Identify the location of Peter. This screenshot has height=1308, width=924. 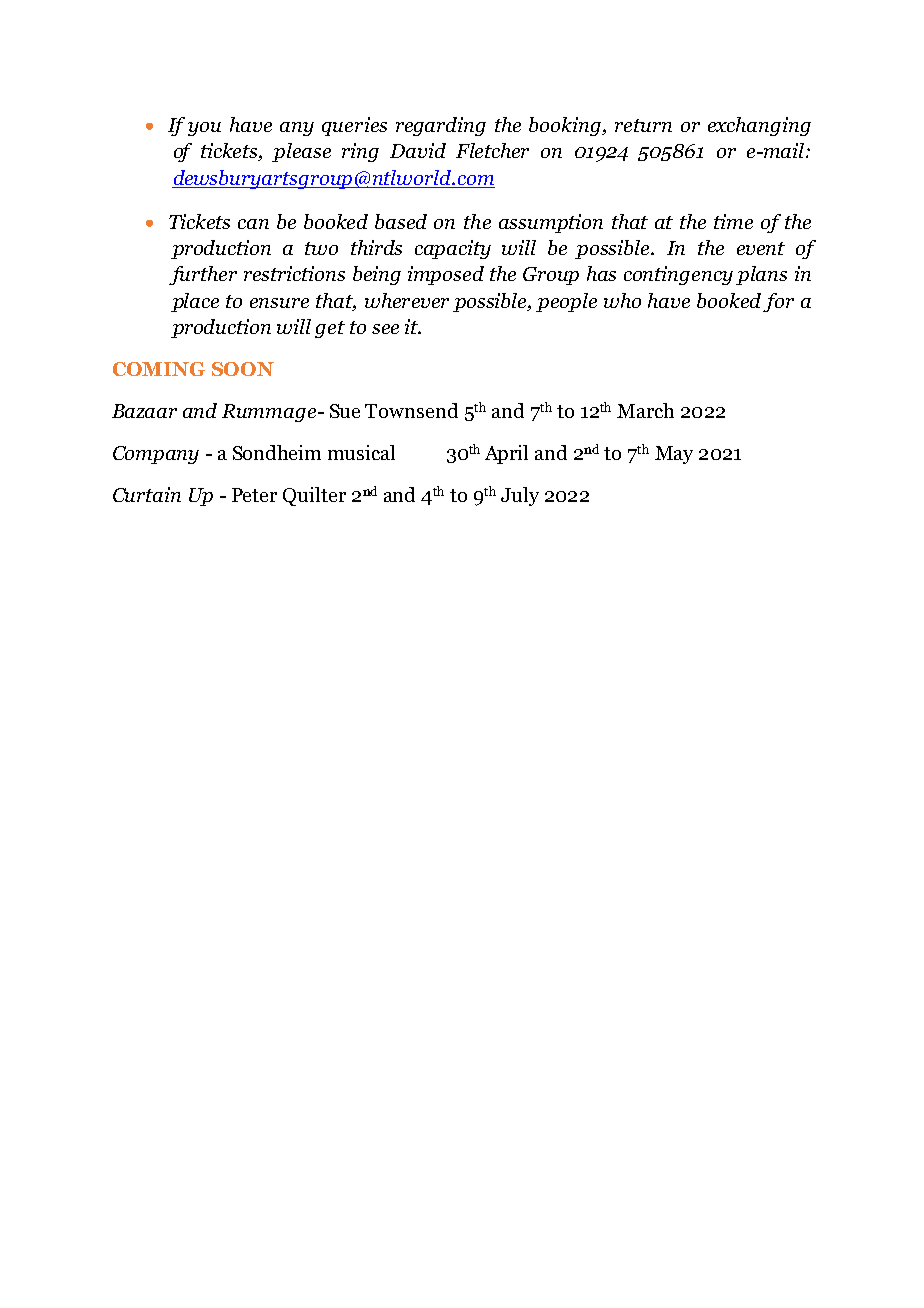
(254, 495).
